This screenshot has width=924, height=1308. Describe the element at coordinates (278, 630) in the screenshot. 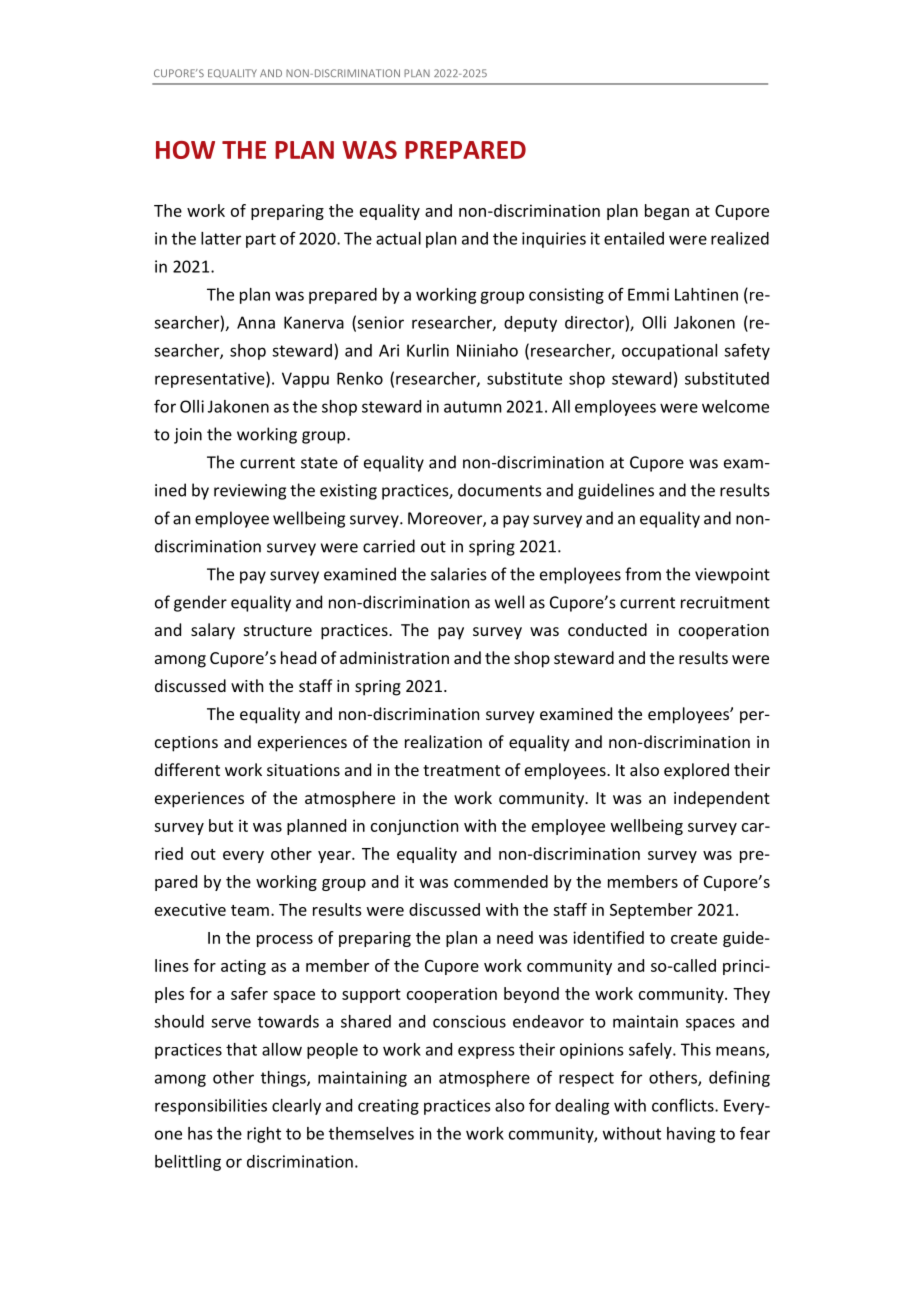

I see `structure` at that location.
